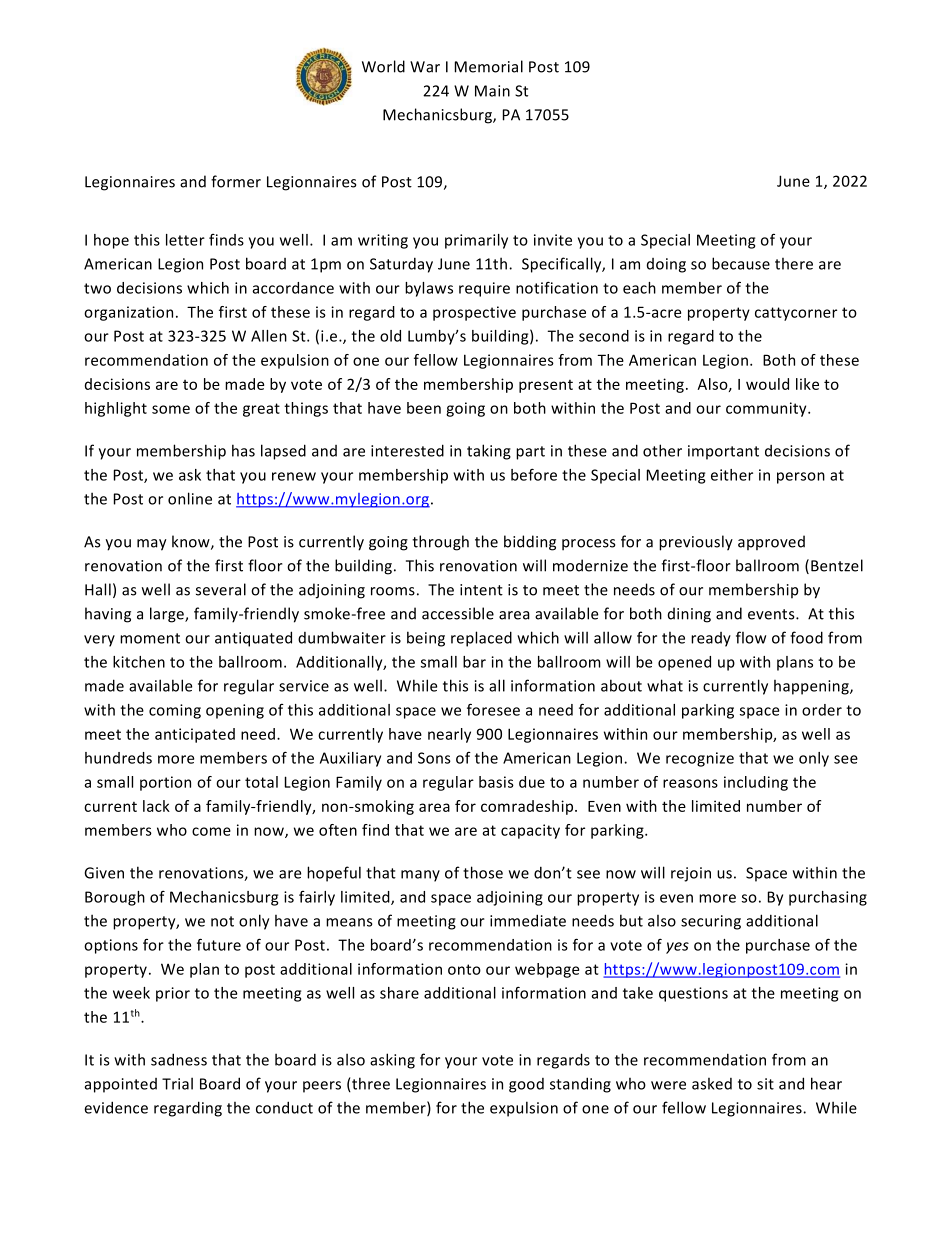 This page has height=1233, width=952. What do you see at coordinates (177, 1083) in the page?
I see `Trial` at bounding box center [177, 1083].
